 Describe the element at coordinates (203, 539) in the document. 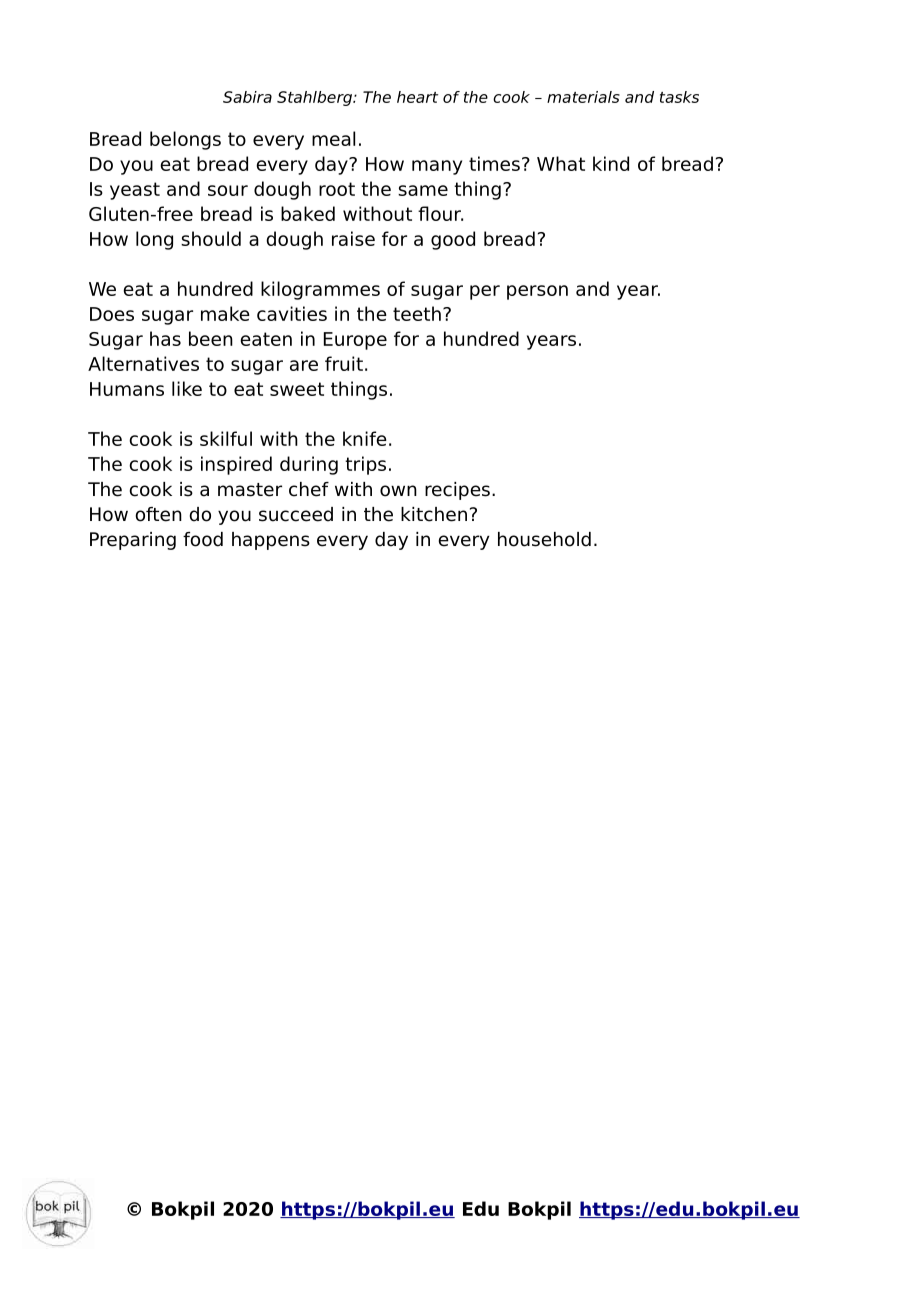

I see `food` at that location.
